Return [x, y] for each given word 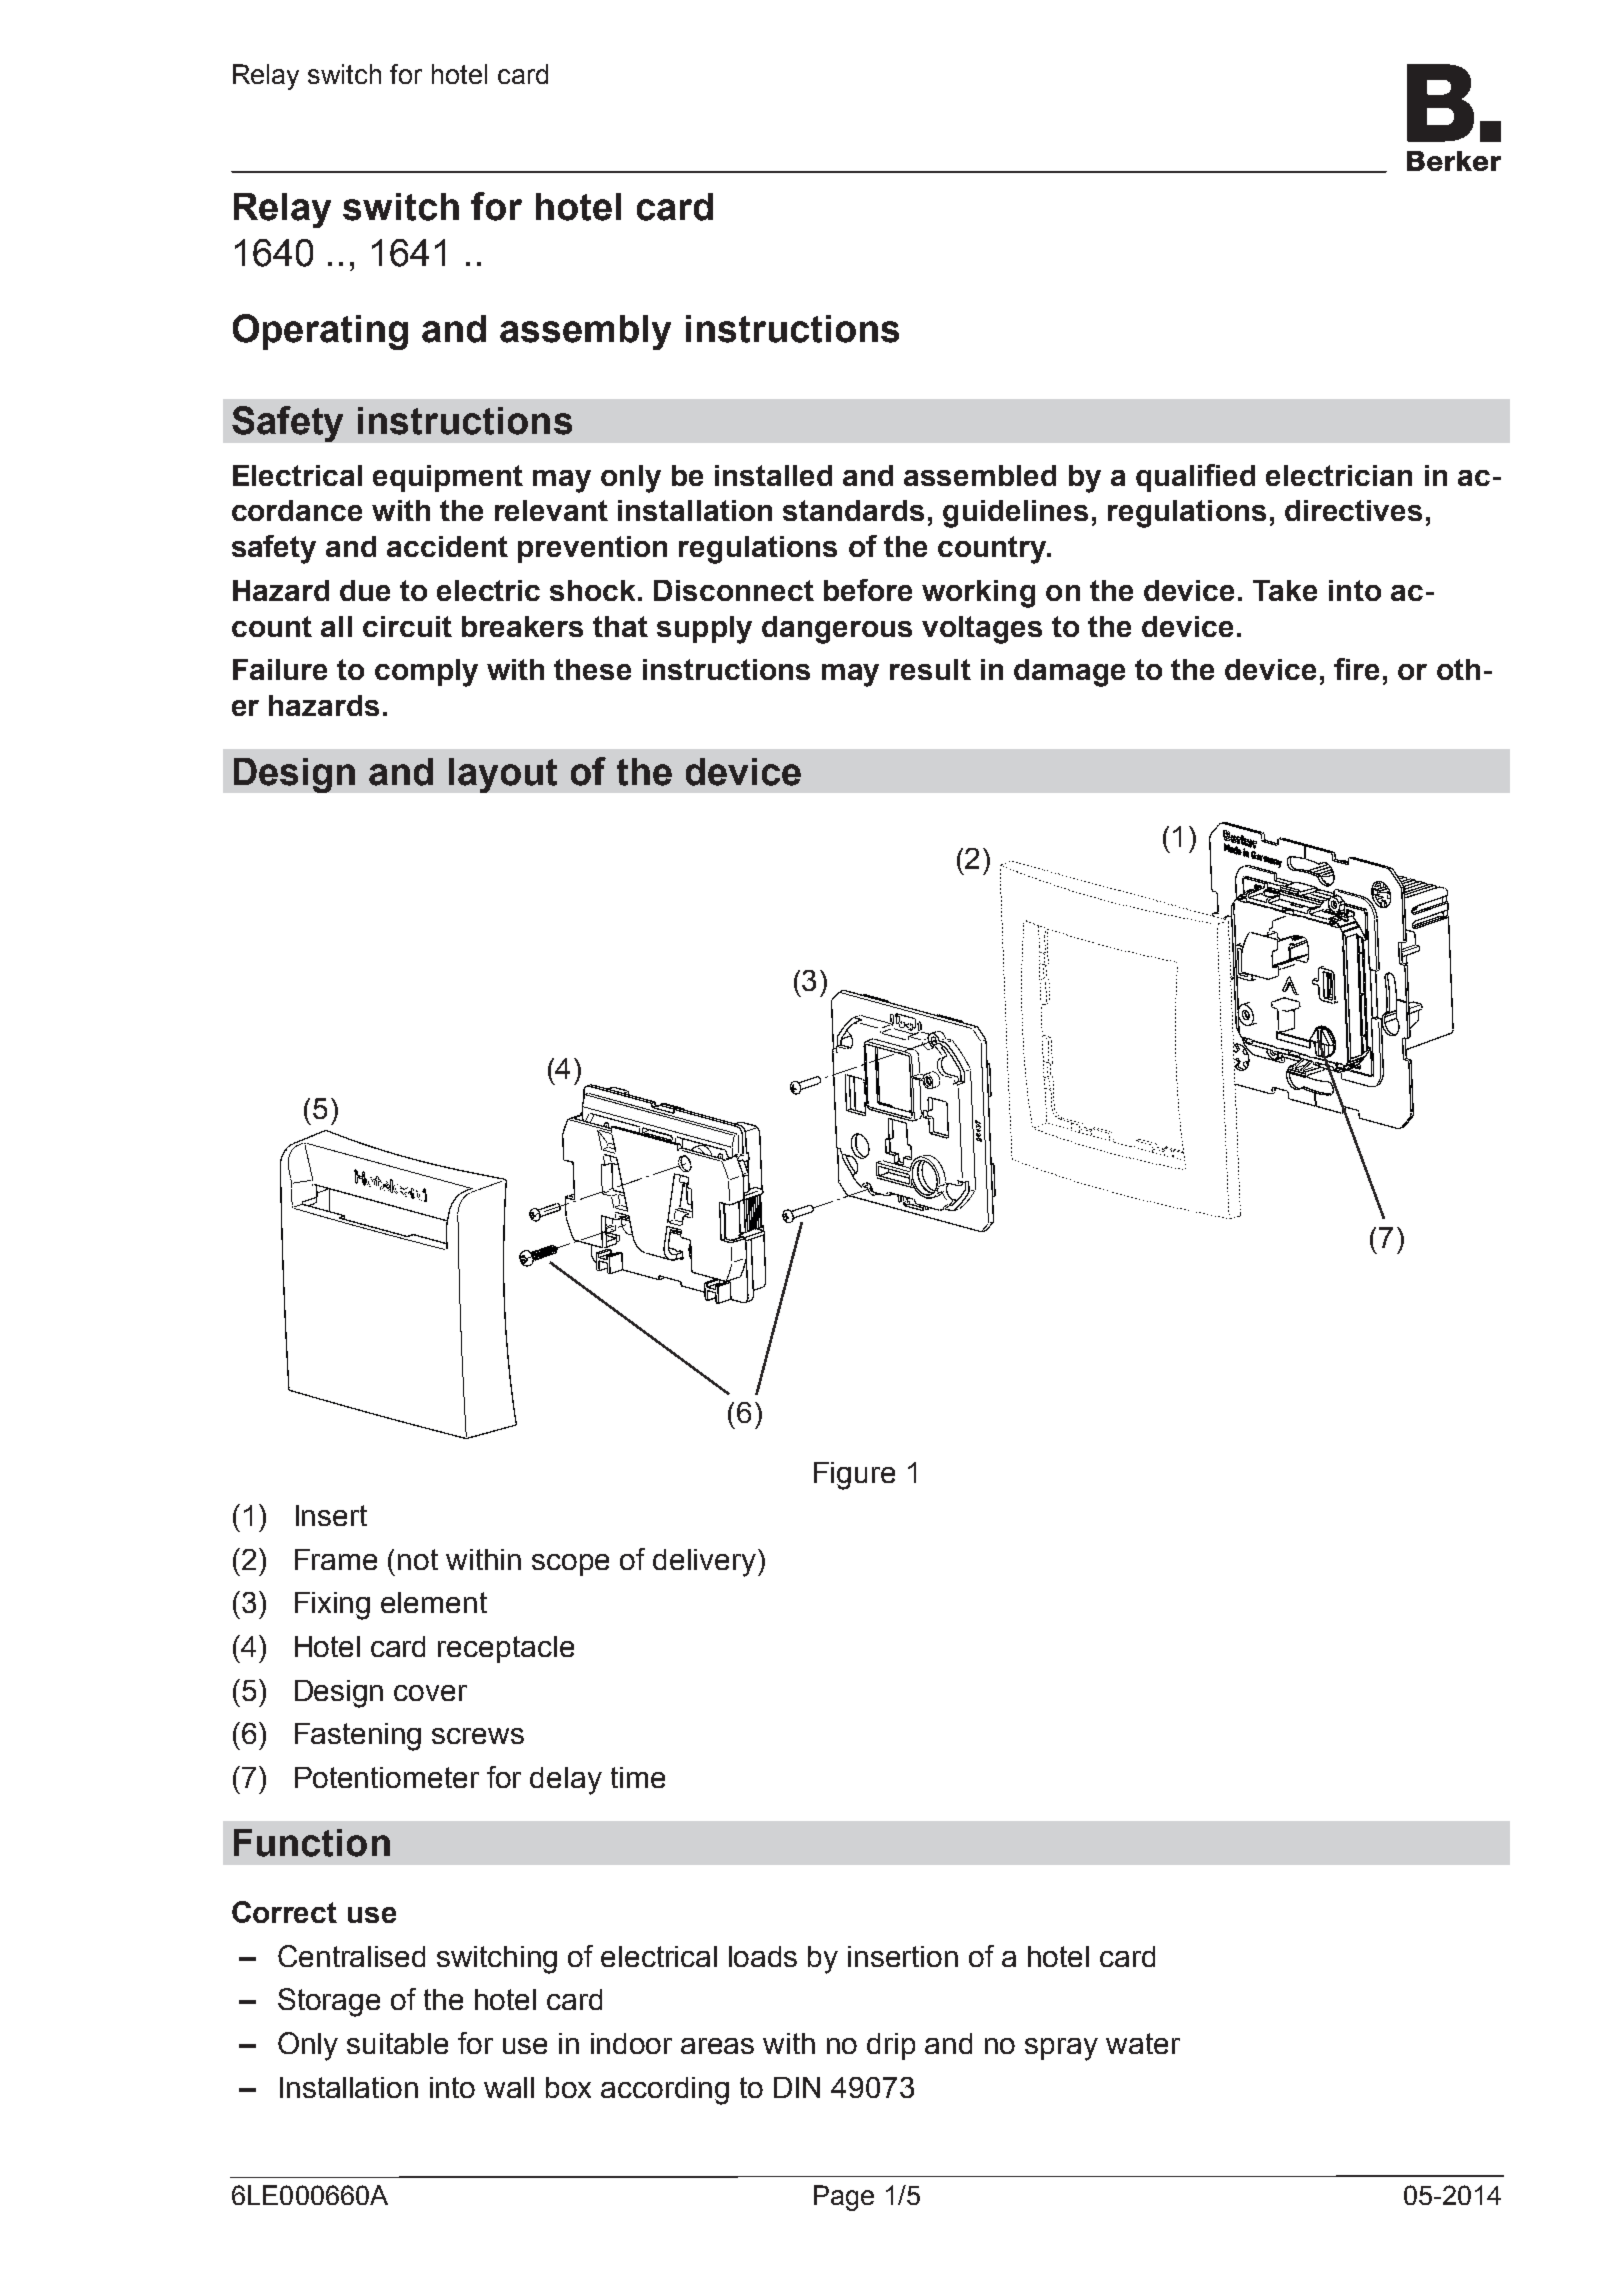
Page [844, 2198]
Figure [854, 1476]
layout [503, 775]
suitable [397, 2043]
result [930, 669]
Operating [320, 332]
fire [1356, 669]
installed [773, 475]
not [418, 1559]
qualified [1195, 478]
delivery [706, 1563]
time [638, 1777]
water [1143, 2043]
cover [430, 1693]
